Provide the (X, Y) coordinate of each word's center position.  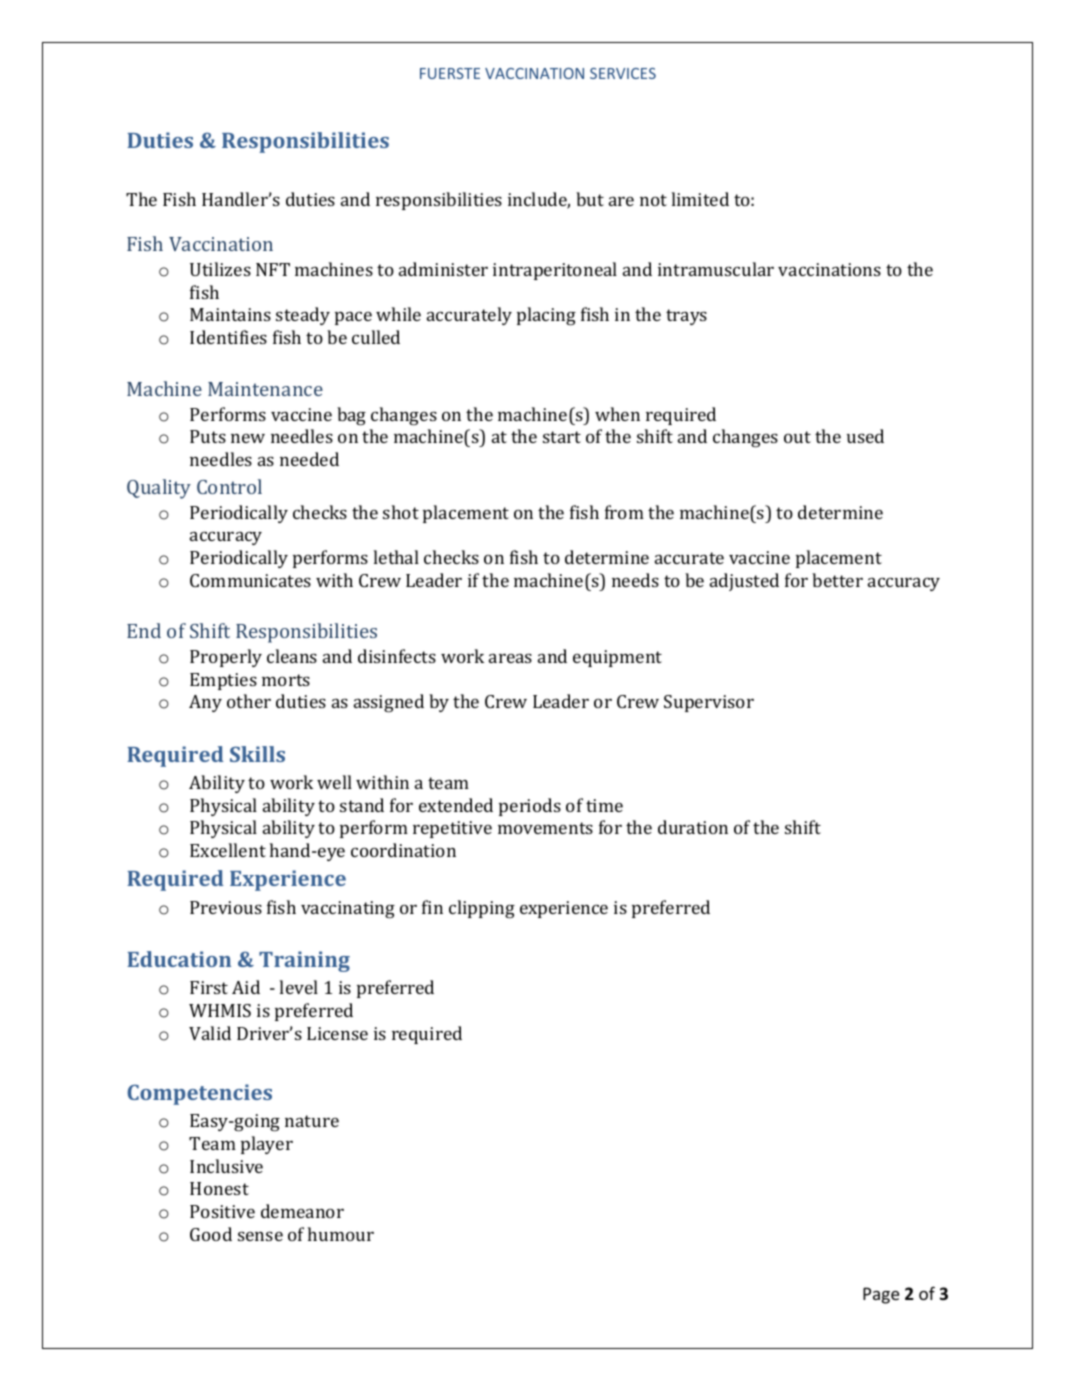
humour (341, 1234)
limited (700, 199)
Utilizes (220, 269)
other (249, 701)
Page (881, 1295)
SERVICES (623, 73)
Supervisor (709, 703)
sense (260, 1236)
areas (510, 658)
